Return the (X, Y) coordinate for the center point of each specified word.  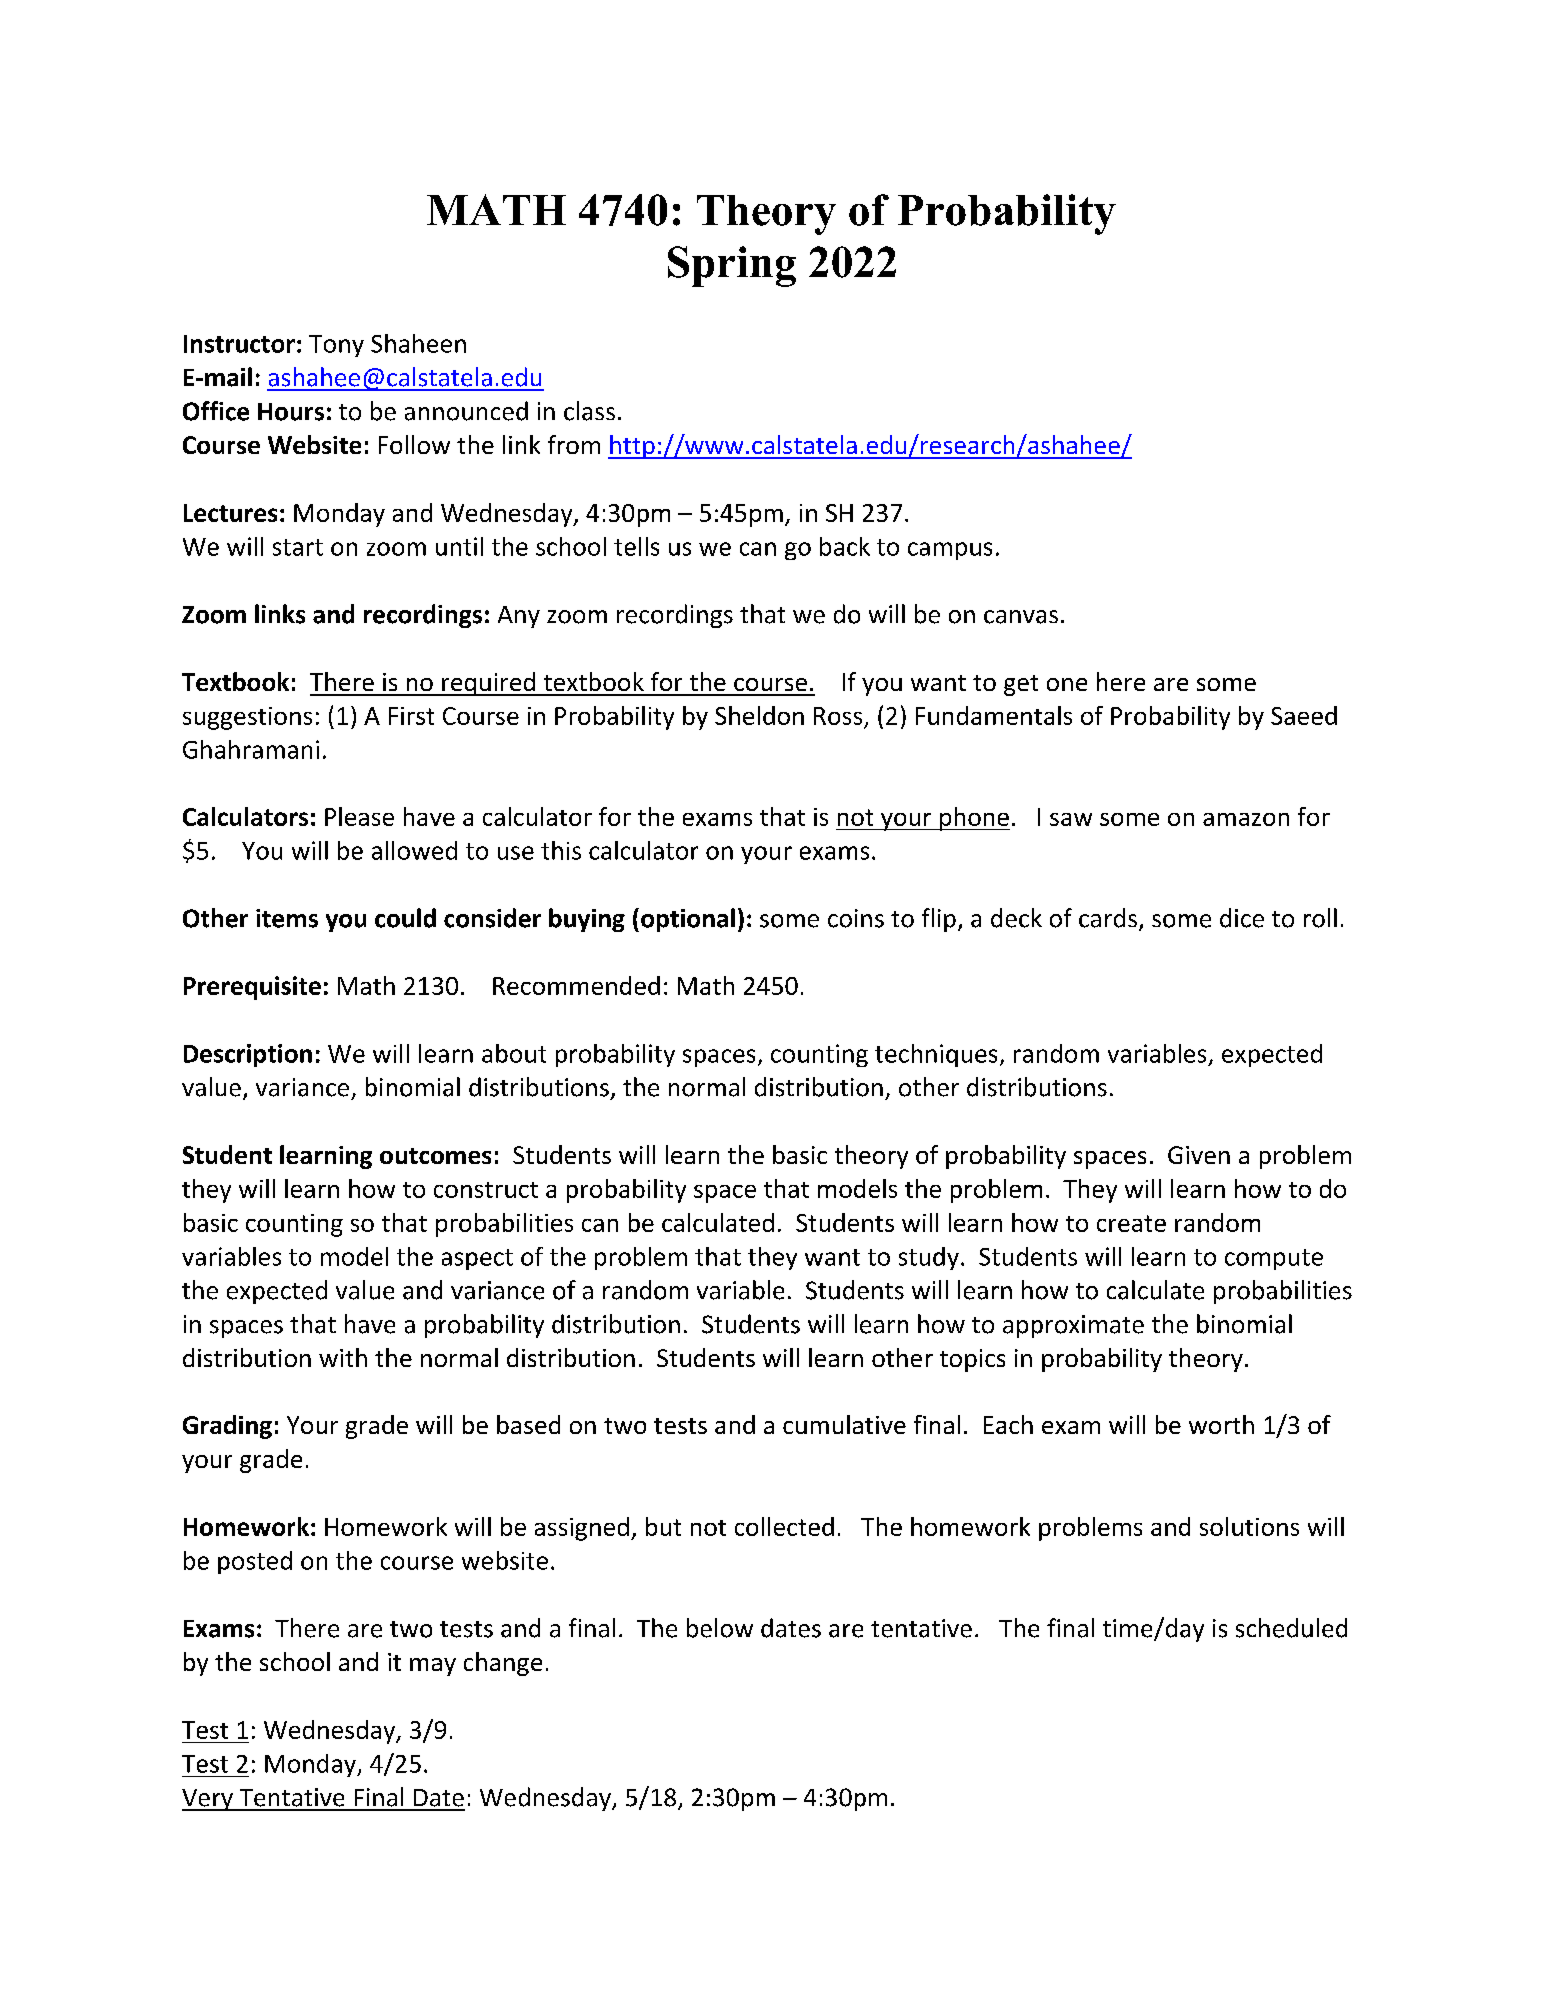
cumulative (844, 1424)
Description (248, 1055)
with (343, 1357)
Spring (732, 266)
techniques (936, 1055)
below (720, 1628)
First (411, 716)
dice (1242, 918)
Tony (336, 346)
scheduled (1291, 1628)
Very (208, 1800)
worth (1221, 1424)
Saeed (1304, 715)
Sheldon (759, 715)
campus (950, 551)
